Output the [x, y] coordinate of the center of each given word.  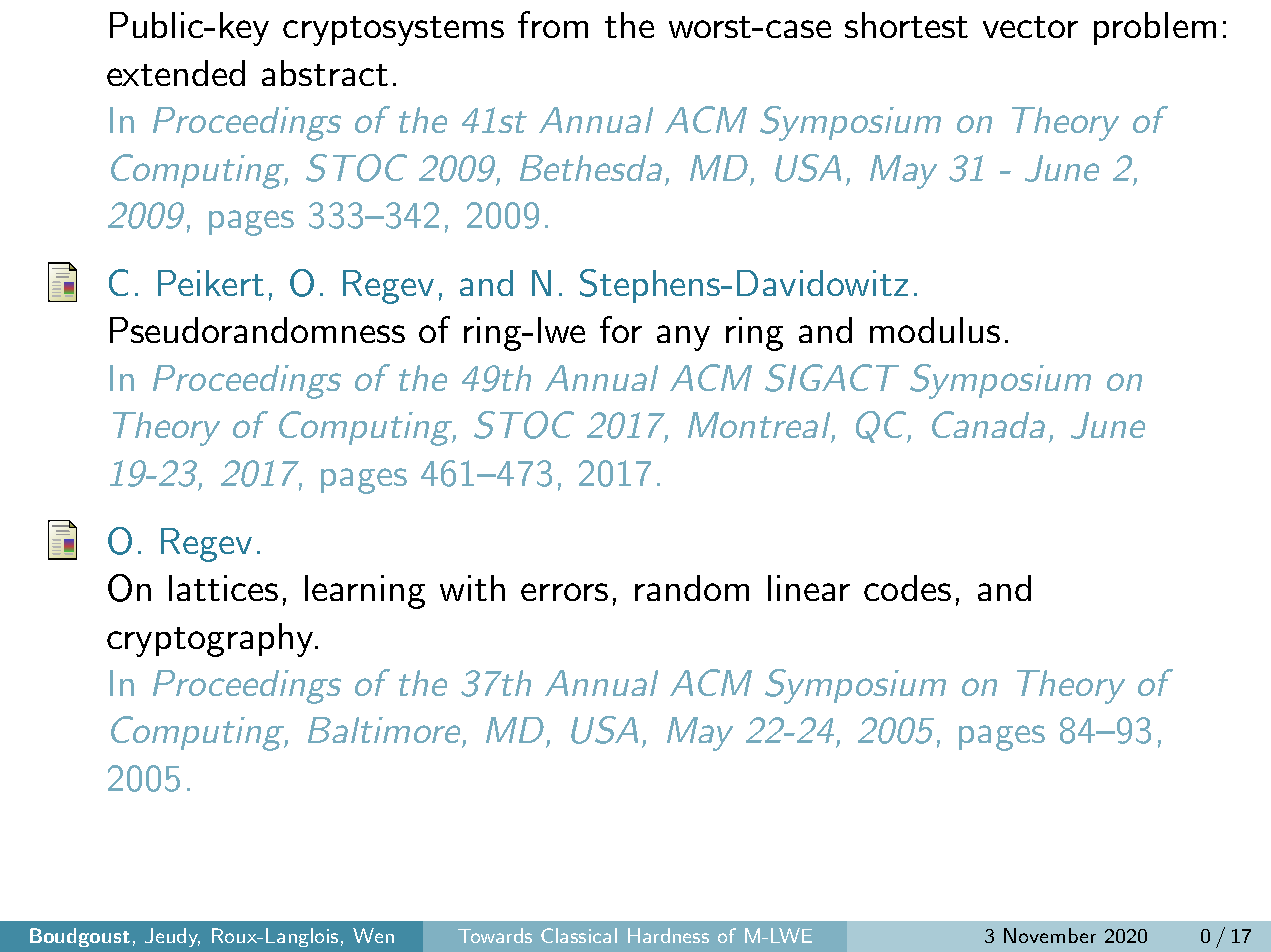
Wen [373, 935]
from [553, 24]
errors [564, 592]
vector [1030, 27]
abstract [325, 73]
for [621, 329]
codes [907, 588]
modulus [935, 330]
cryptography [211, 640]
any [683, 338]
